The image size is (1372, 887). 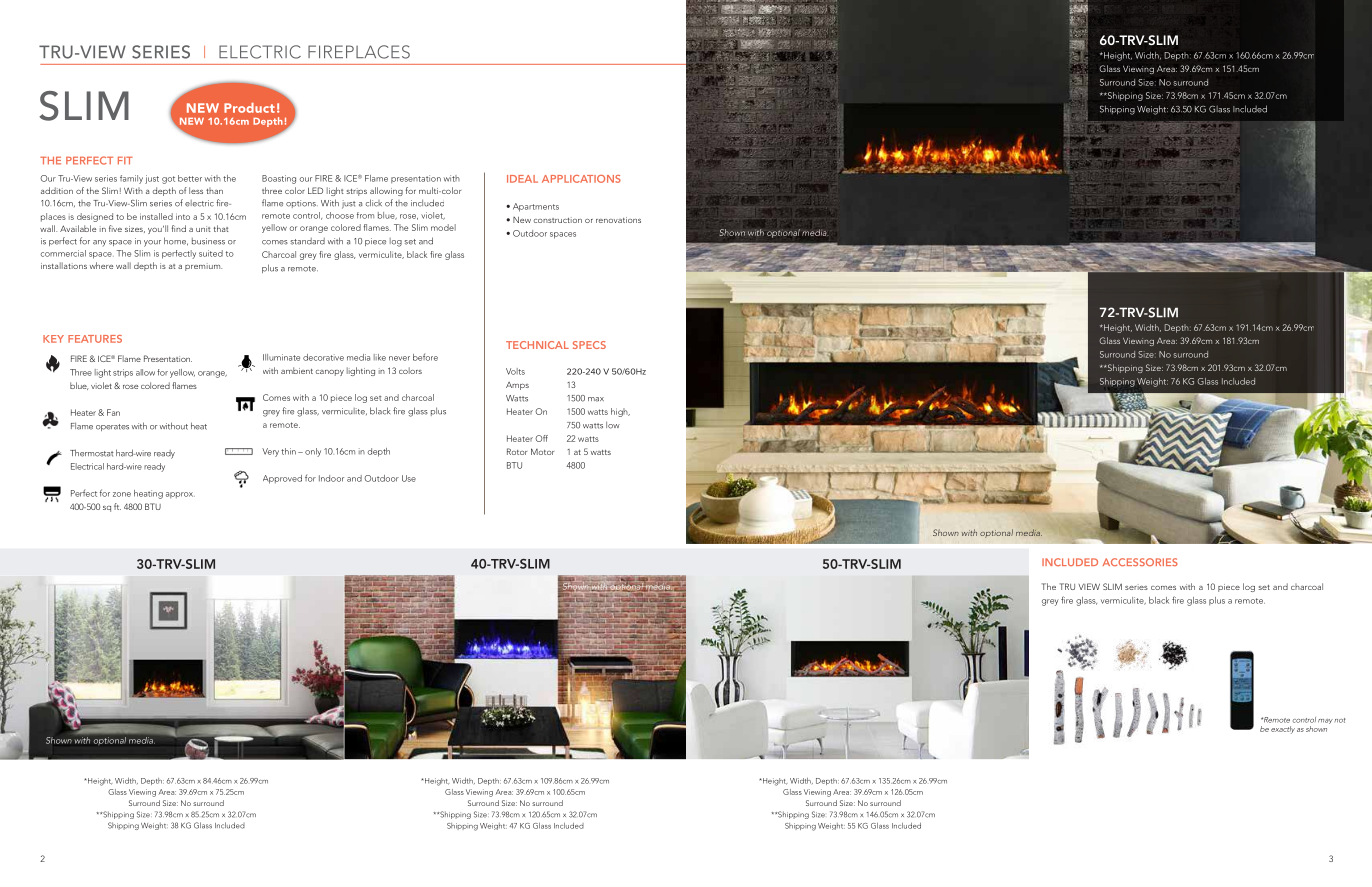 What do you see at coordinates (581, 179) in the screenshot?
I see `APPLICATIONS` at bounding box center [581, 179].
